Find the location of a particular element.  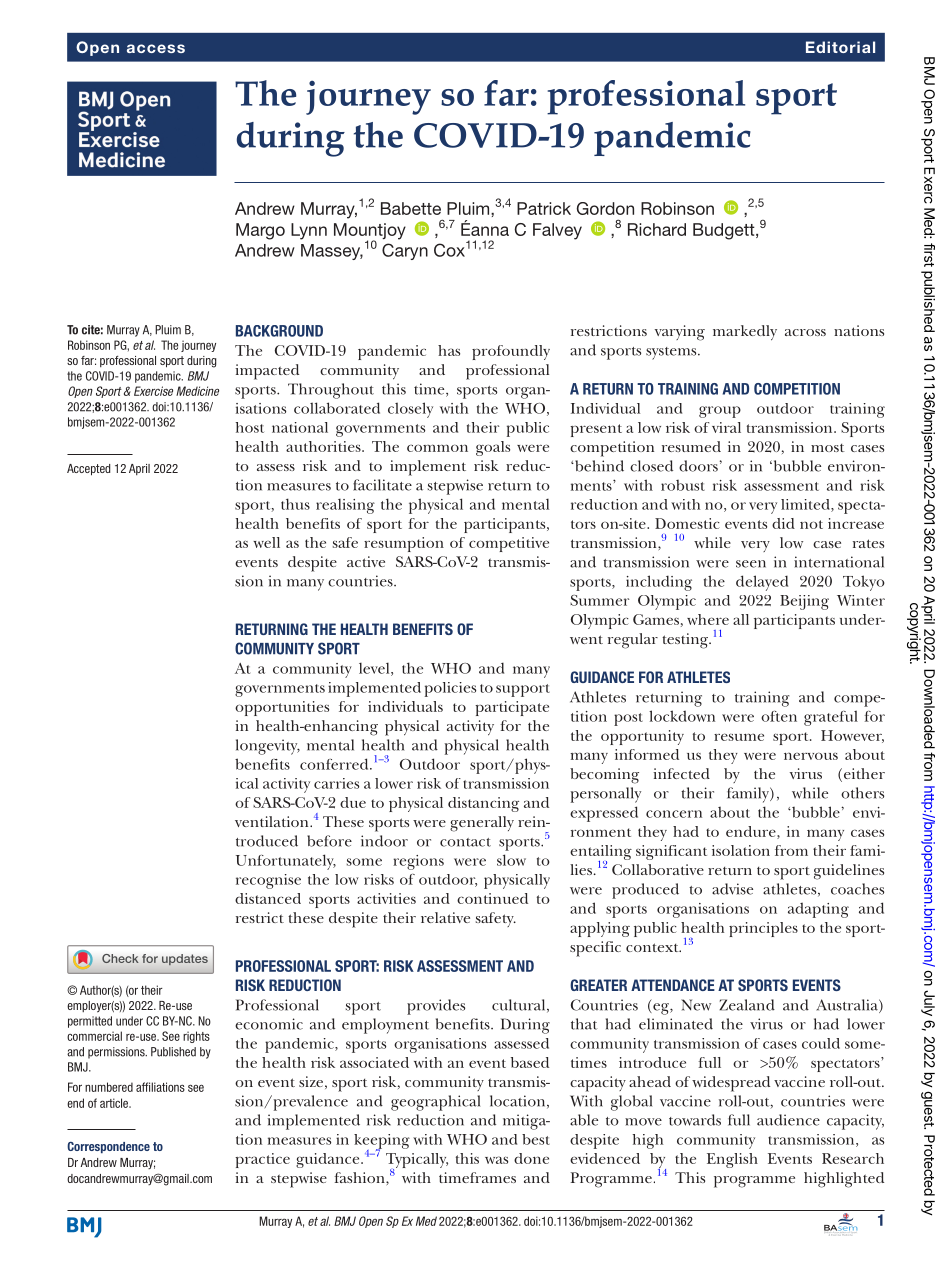

distanced is located at coordinates (268, 898).
